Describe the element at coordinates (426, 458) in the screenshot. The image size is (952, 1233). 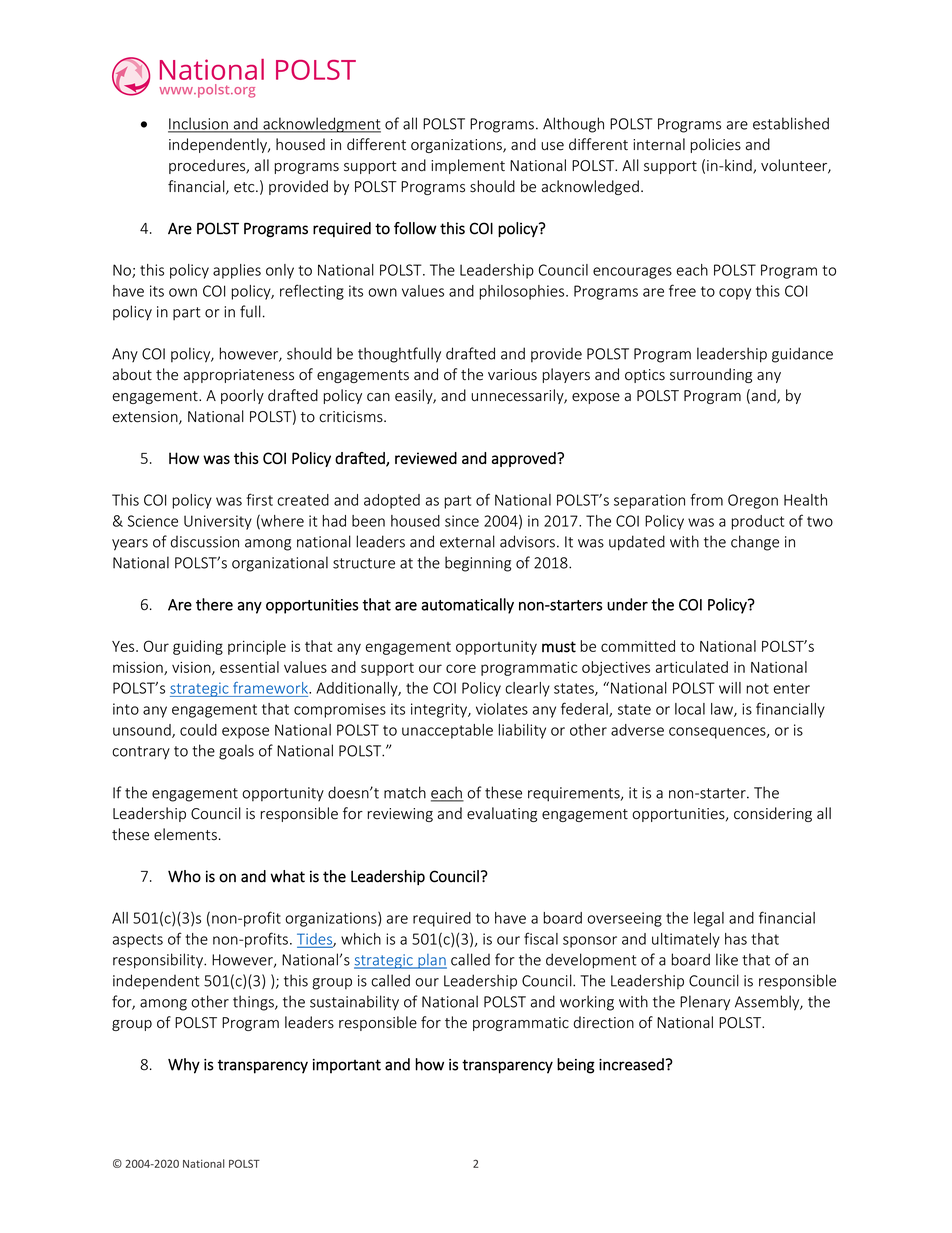
I see `reviewed` at that location.
